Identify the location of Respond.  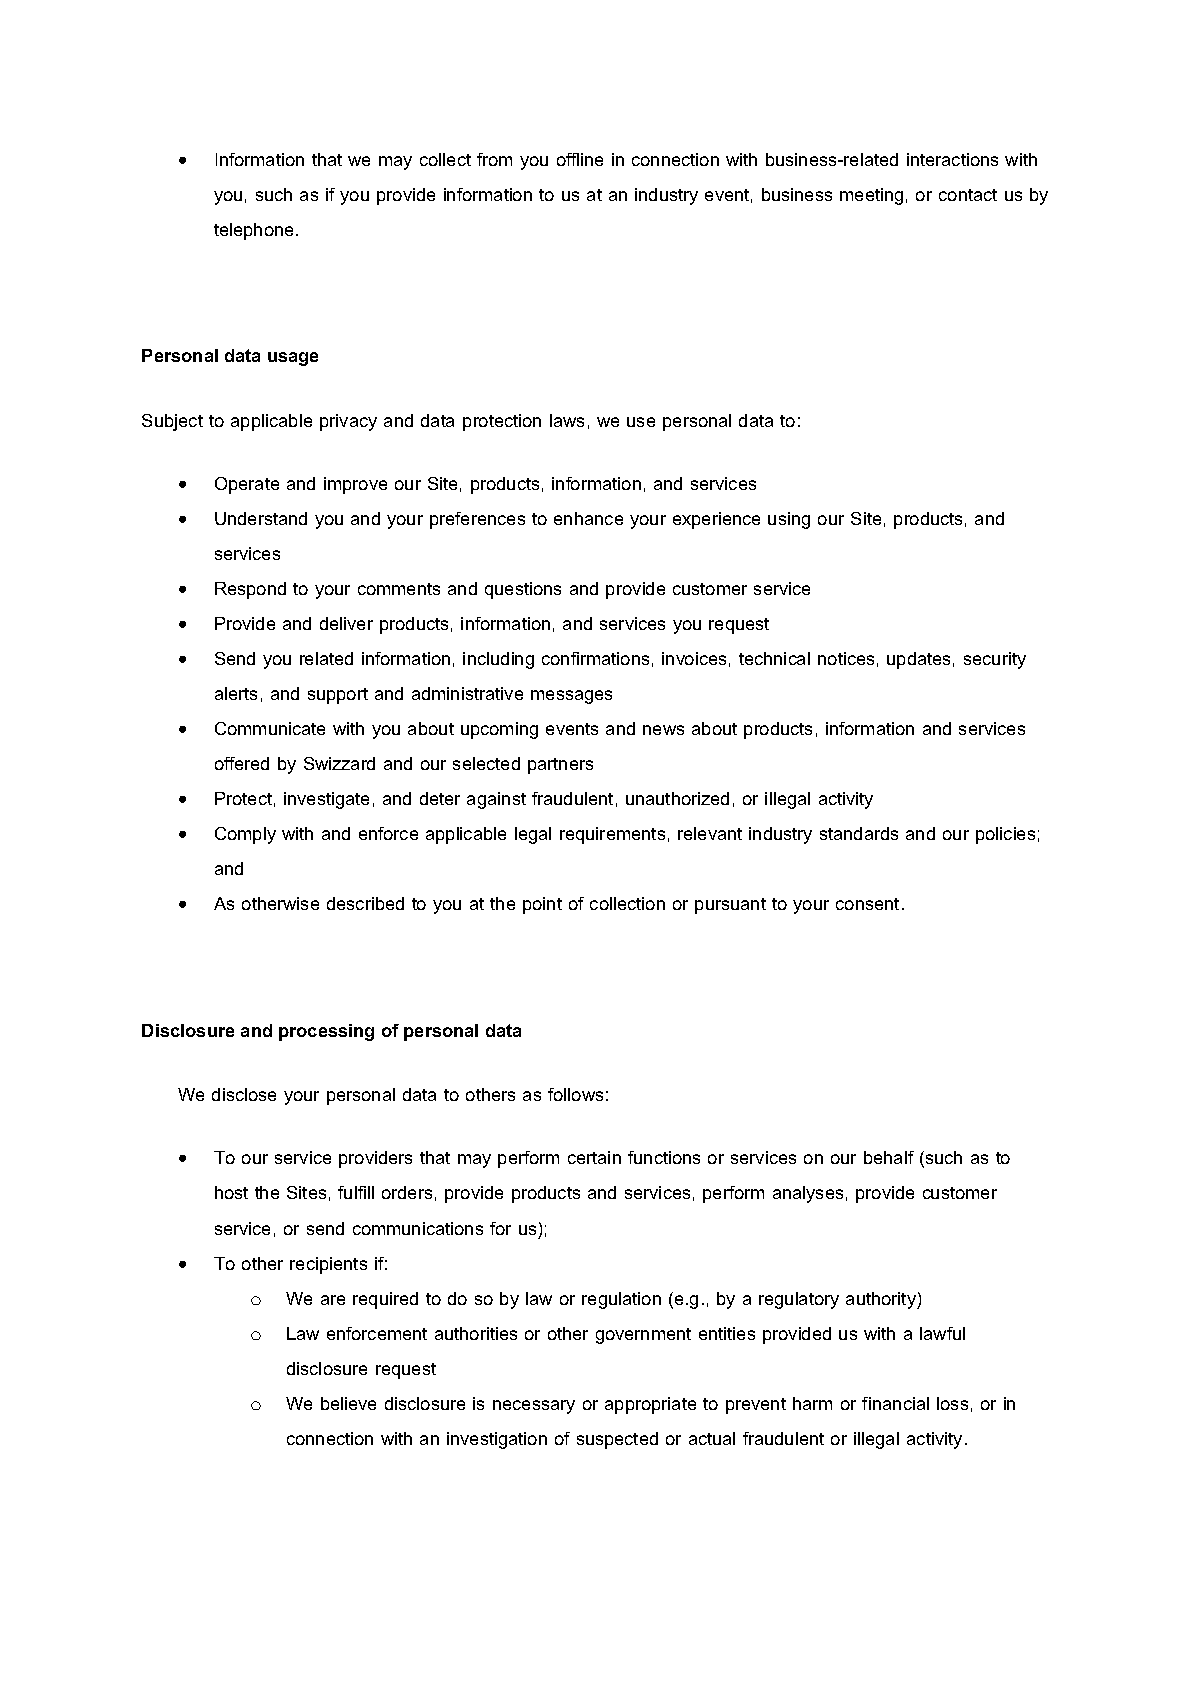
(250, 590).
